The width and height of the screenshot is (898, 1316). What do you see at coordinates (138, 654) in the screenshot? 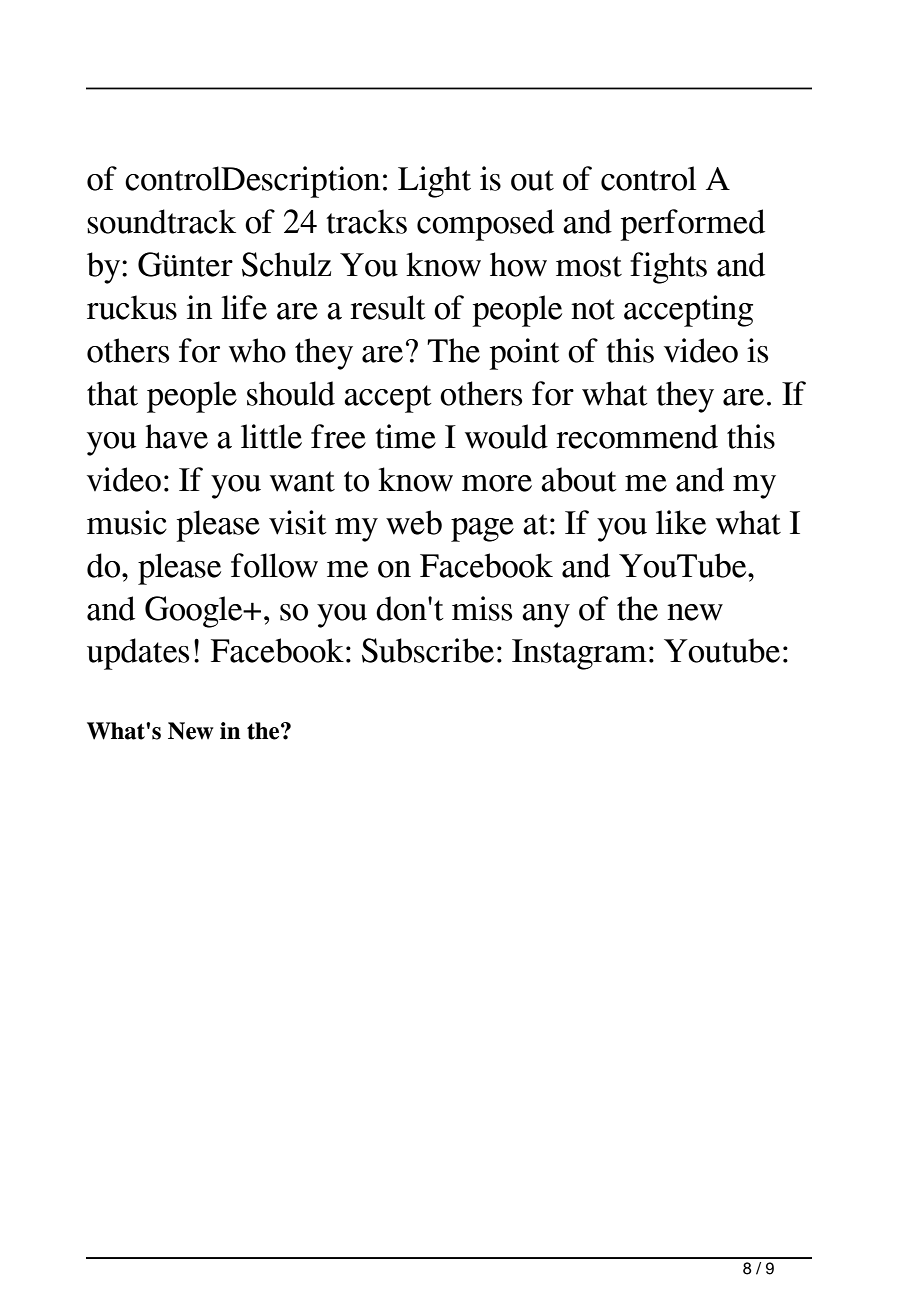
I see `updates` at bounding box center [138, 654].
